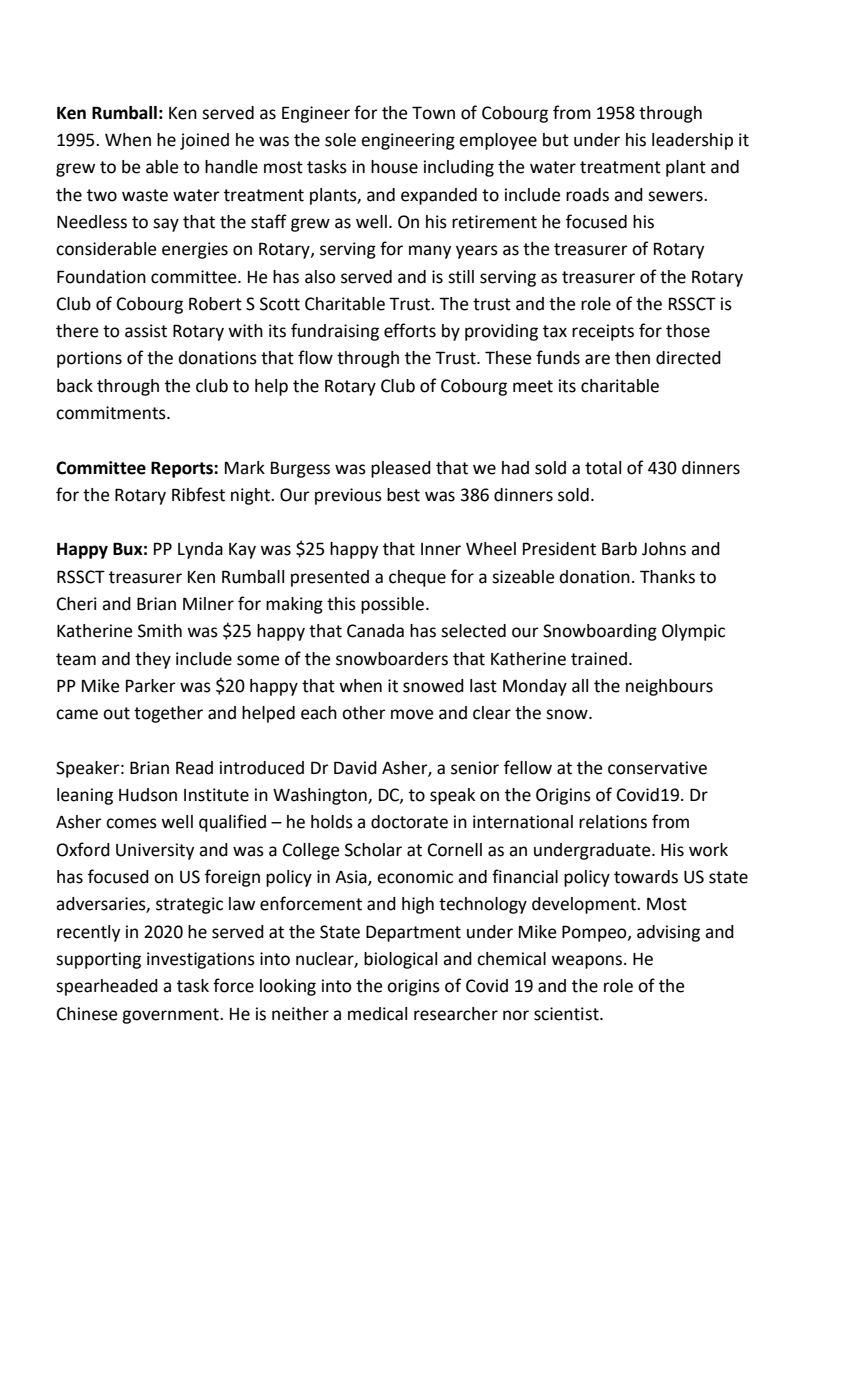 The width and height of the page is (849, 1400). I want to click on house, so click(394, 167).
